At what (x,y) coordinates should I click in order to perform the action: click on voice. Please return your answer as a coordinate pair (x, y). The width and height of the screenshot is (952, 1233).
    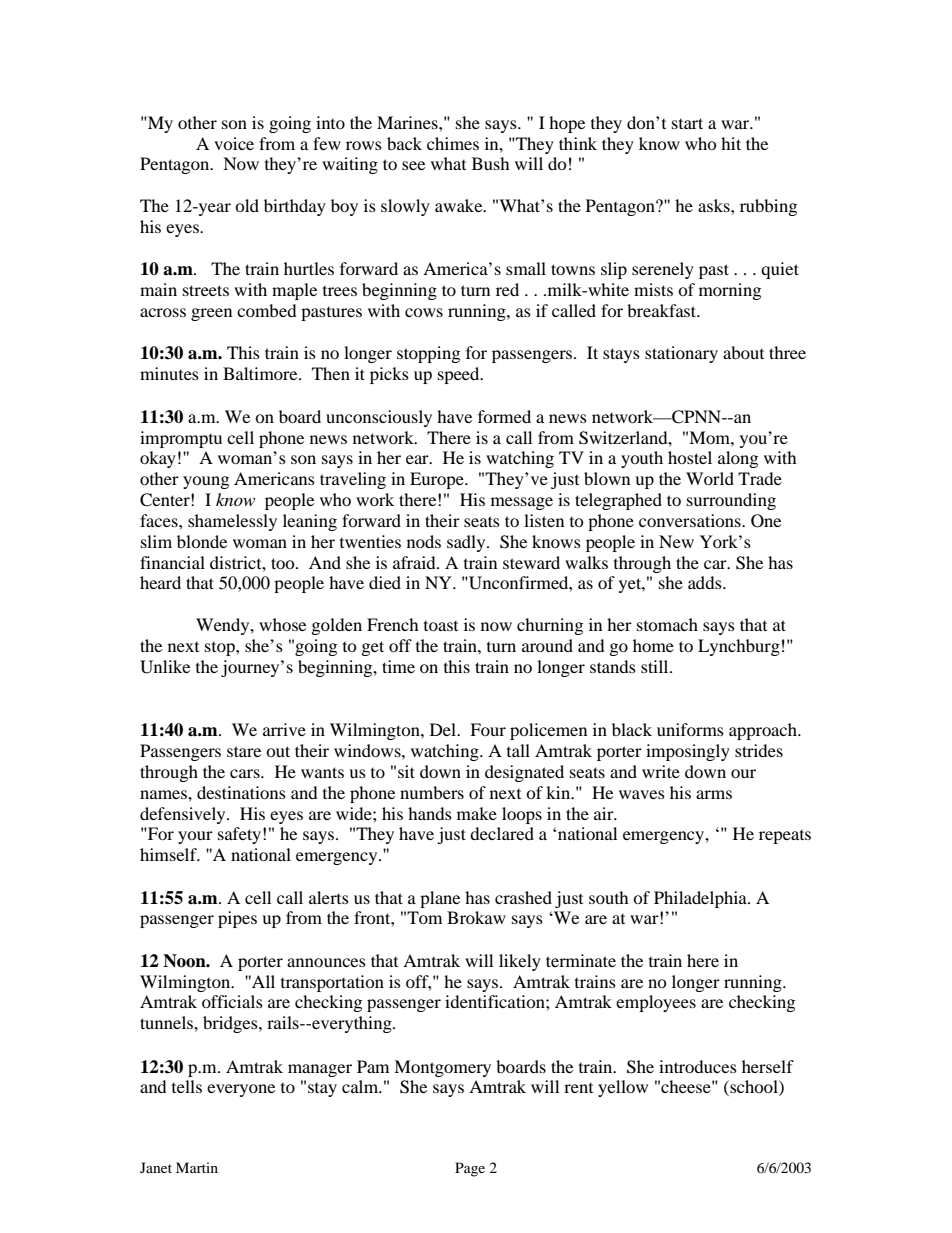
    Looking at the image, I should click on (234, 143).
